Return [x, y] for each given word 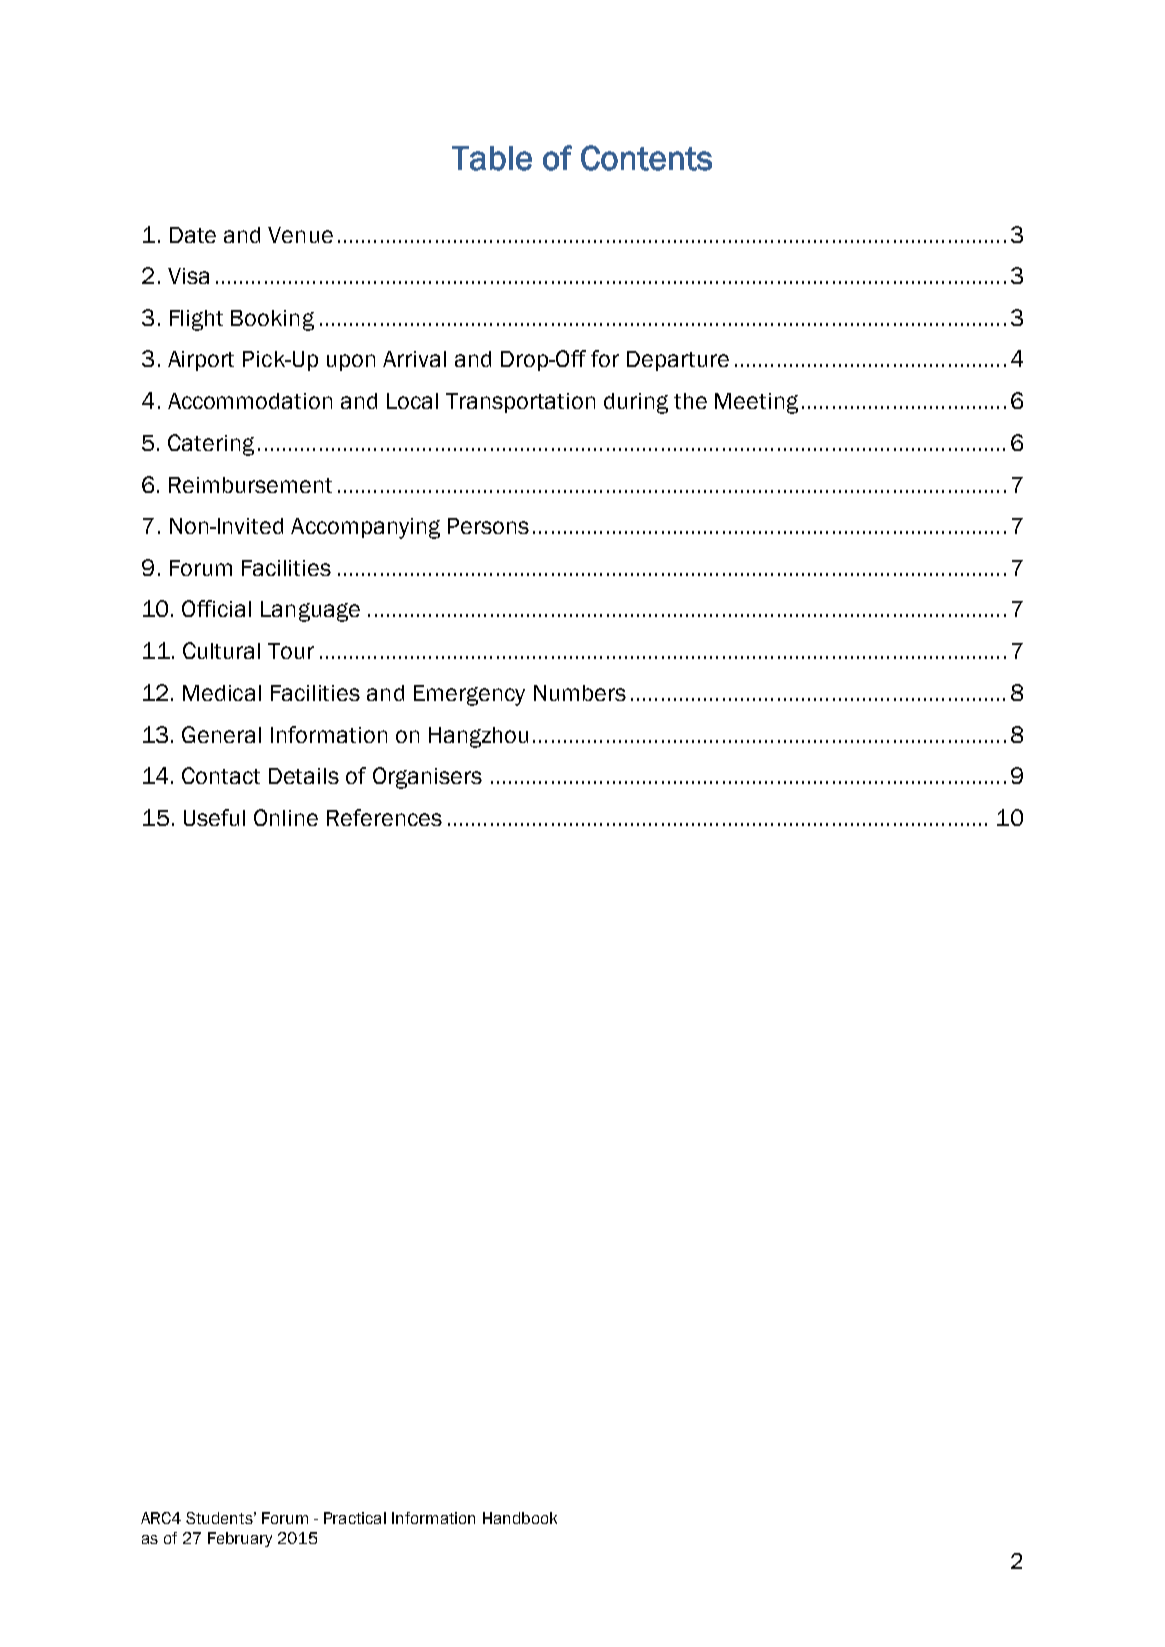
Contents [646, 158]
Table [492, 158]
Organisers [427, 778]
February [240, 1539]
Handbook [520, 1518]
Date [193, 235]
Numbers [580, 693]
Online [286, 817]
